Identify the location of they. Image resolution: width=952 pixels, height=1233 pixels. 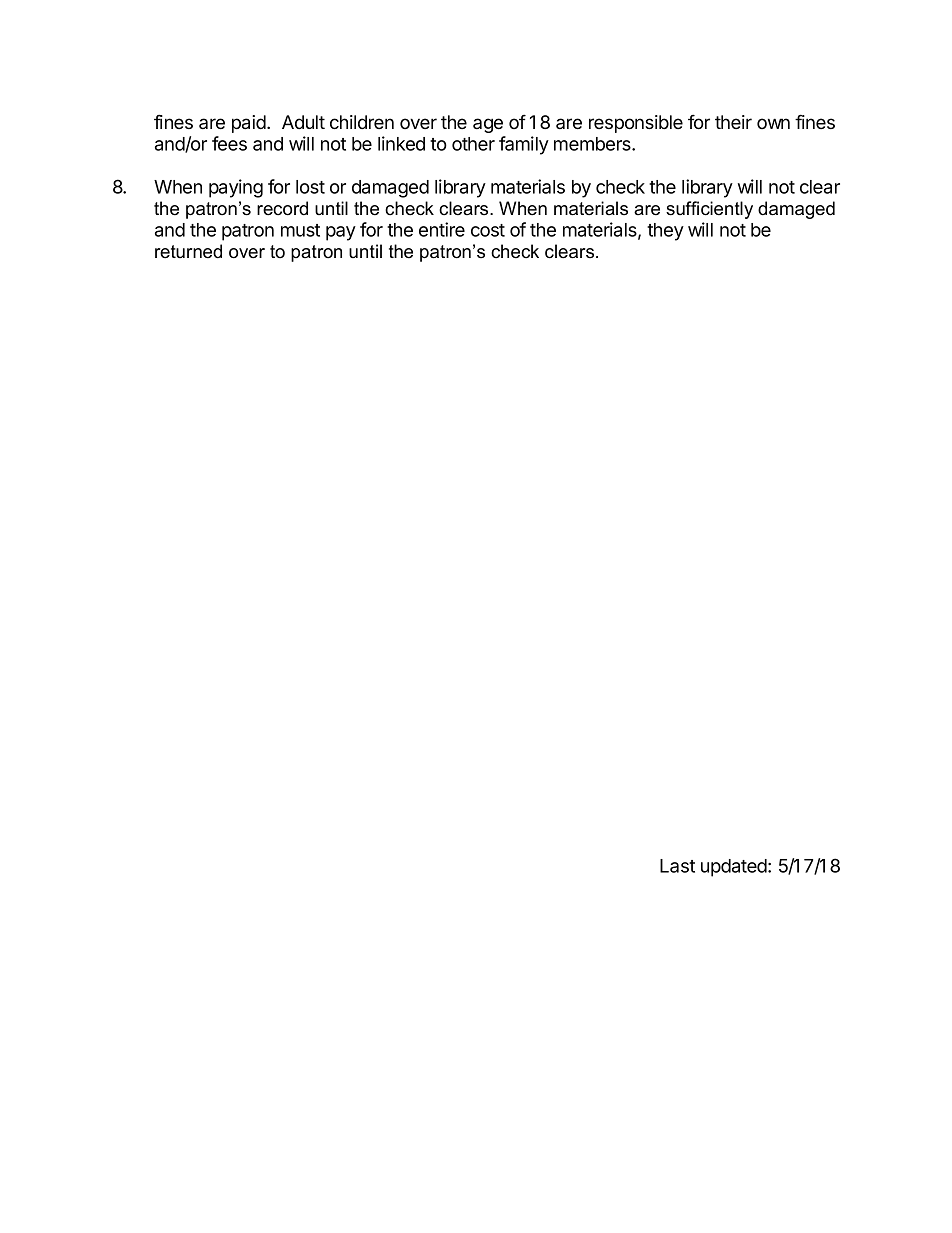
(665, 232).
